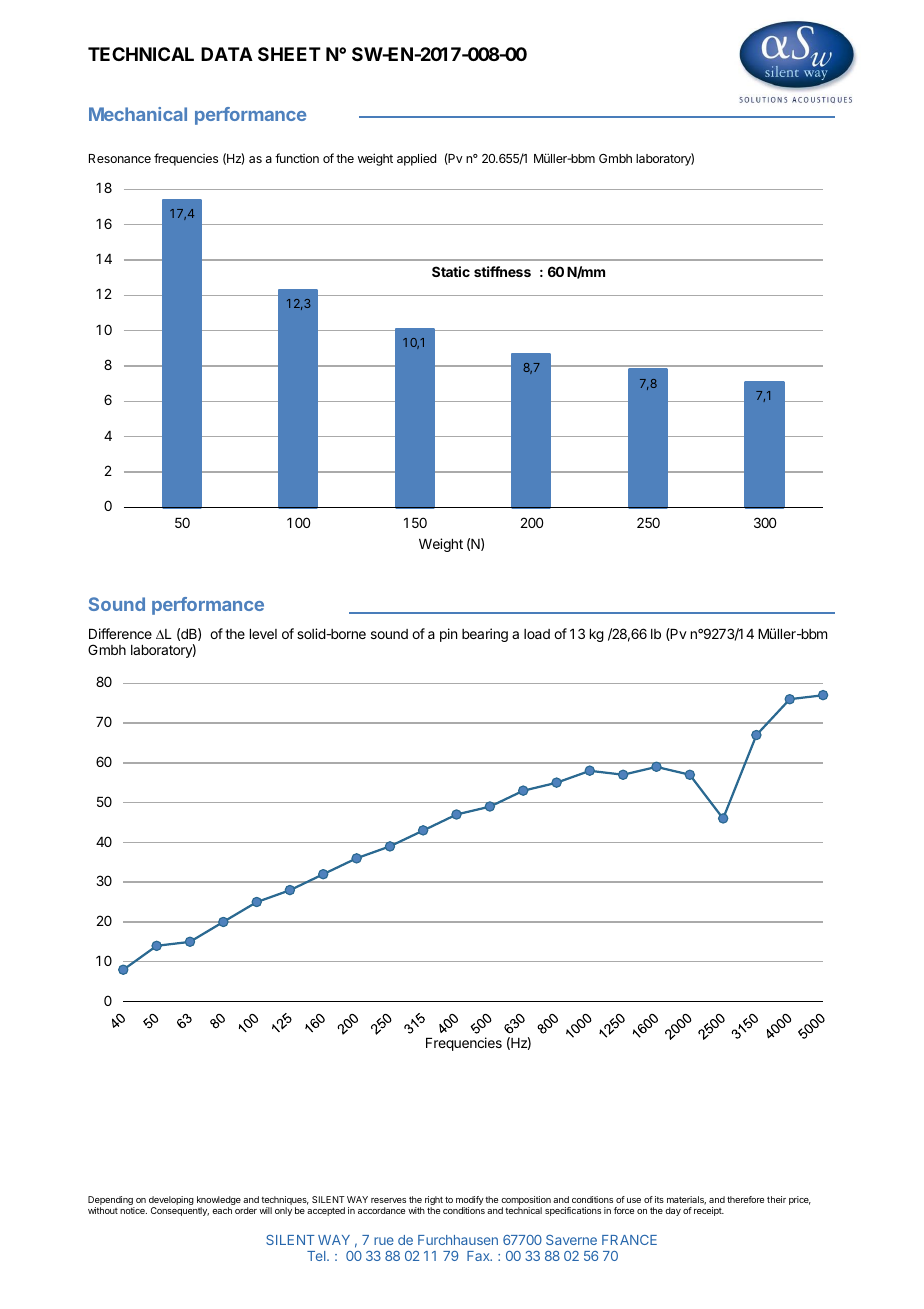  What do you see at coordinates (263, 634) in the page?
I see `level` at bounding box center [263, 634].
